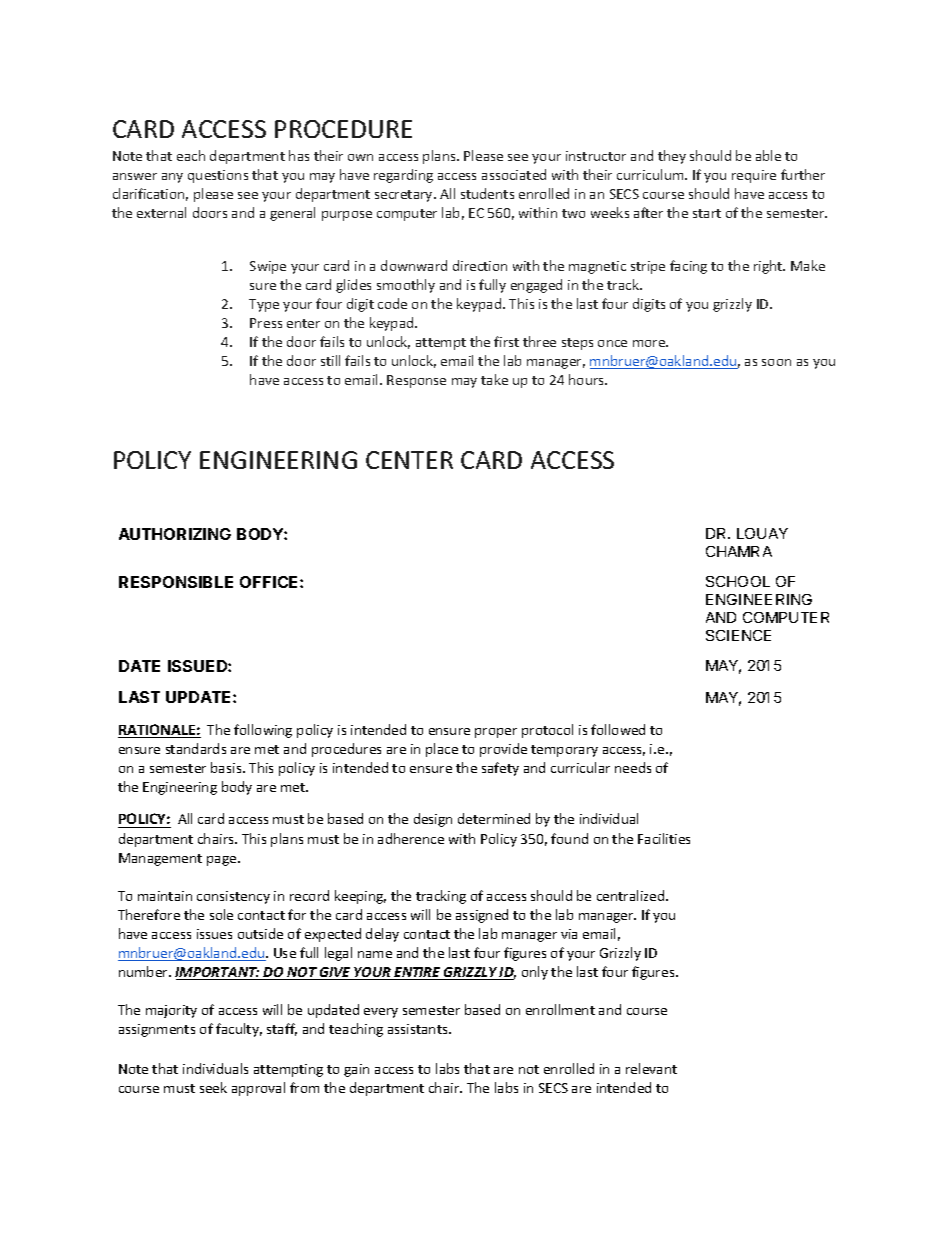  Describe the element at coordinates (664, 838) in the screenshot. I see `Facilities` at that location.
